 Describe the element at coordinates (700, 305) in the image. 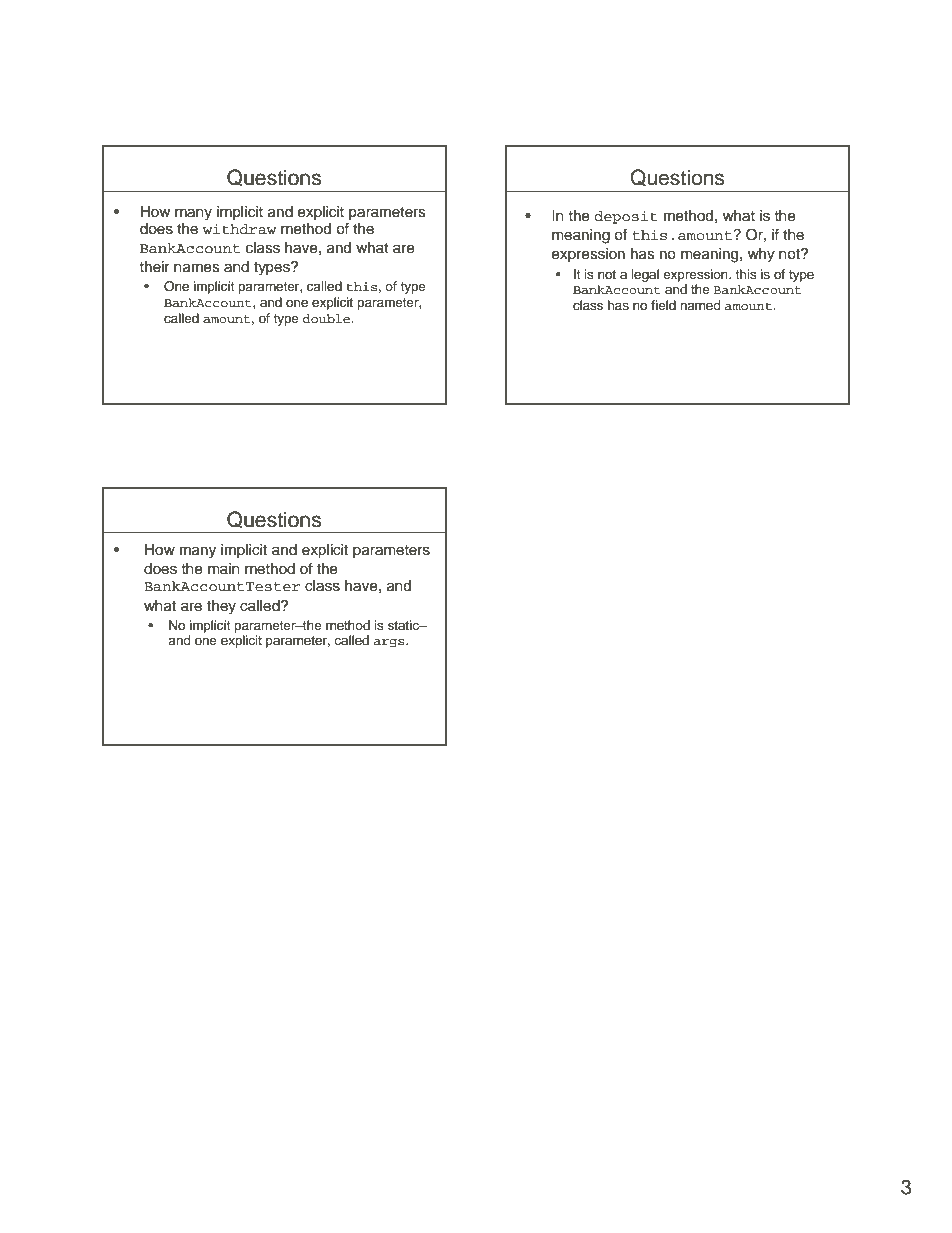

I see `named` at that location.
